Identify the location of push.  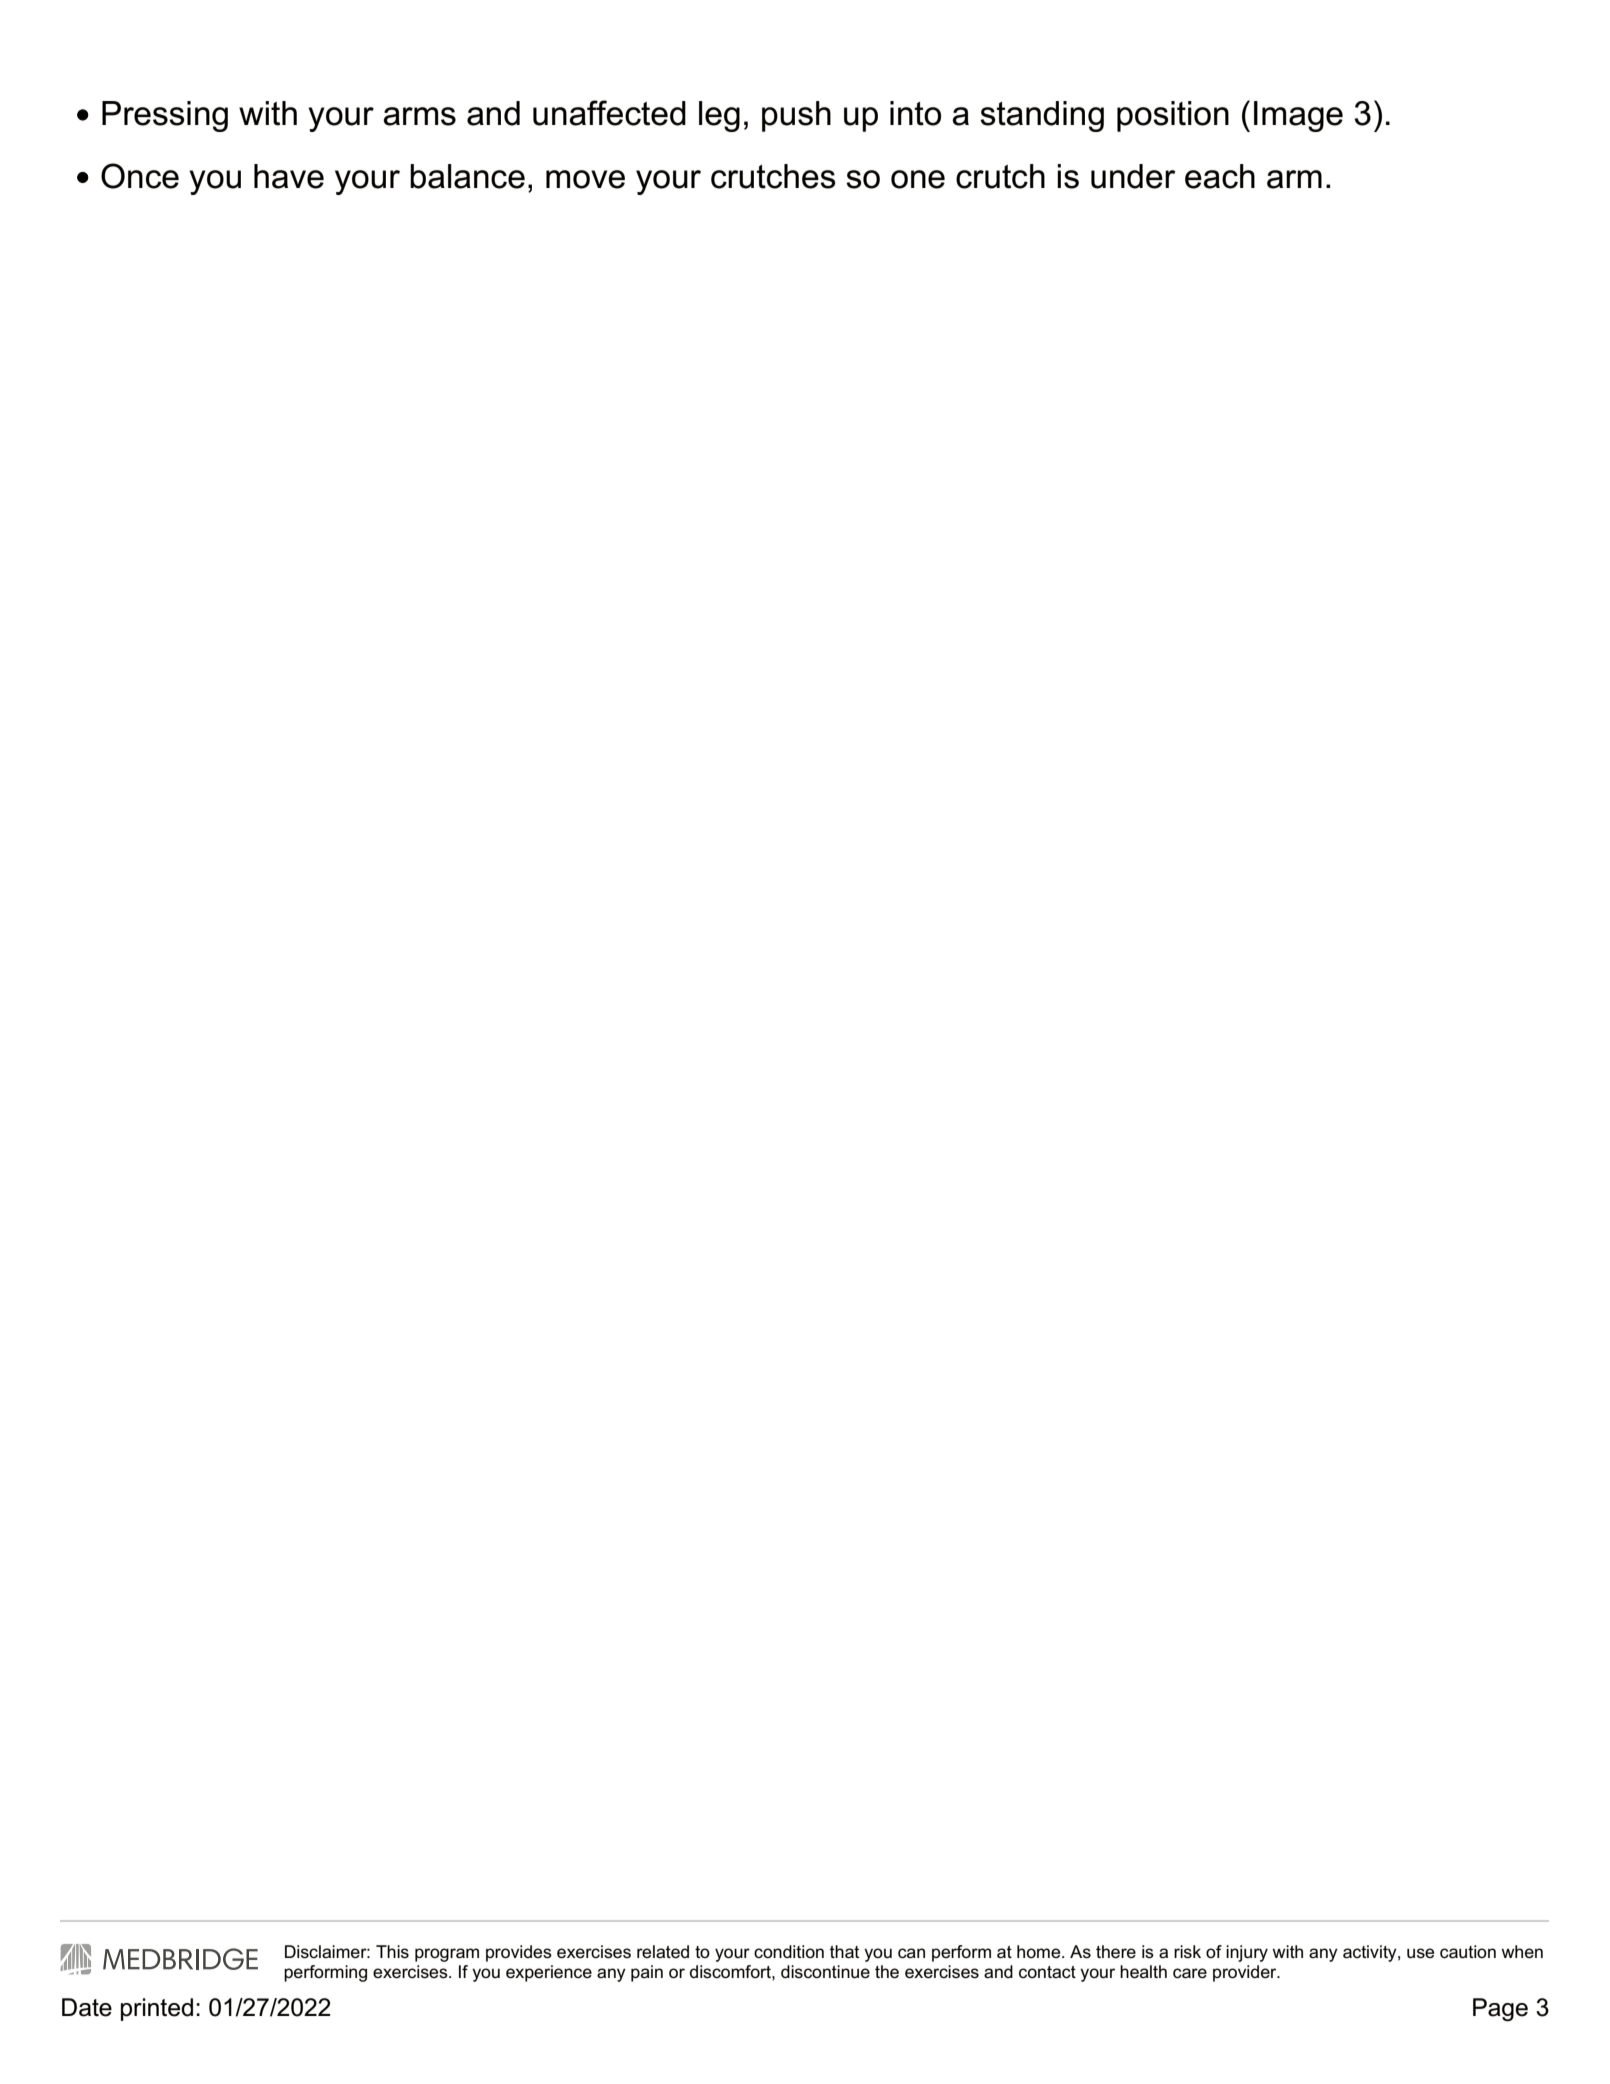
(796, 116).
